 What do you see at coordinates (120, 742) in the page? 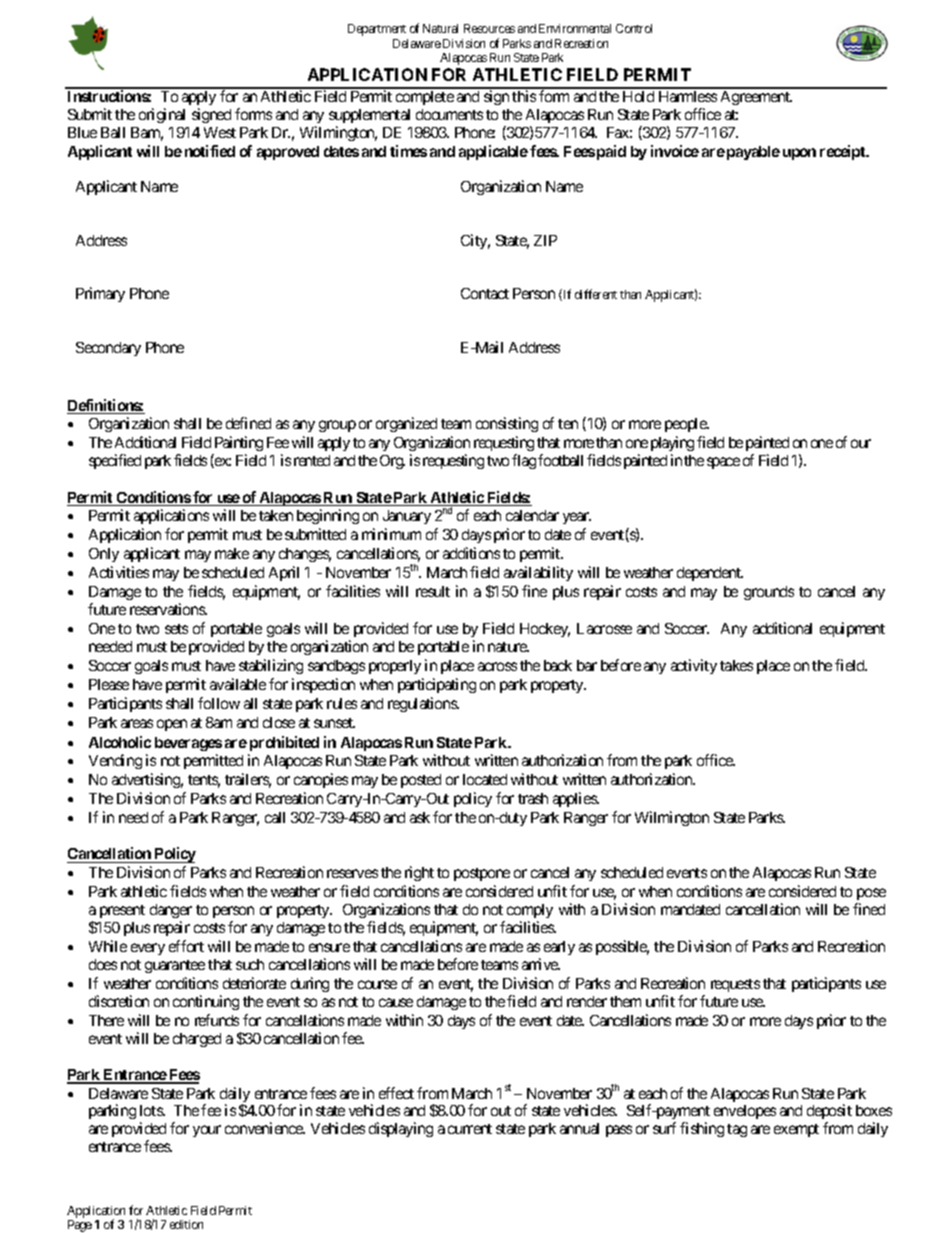
I see `Alcoholic` at bounding box center [120, 742].
